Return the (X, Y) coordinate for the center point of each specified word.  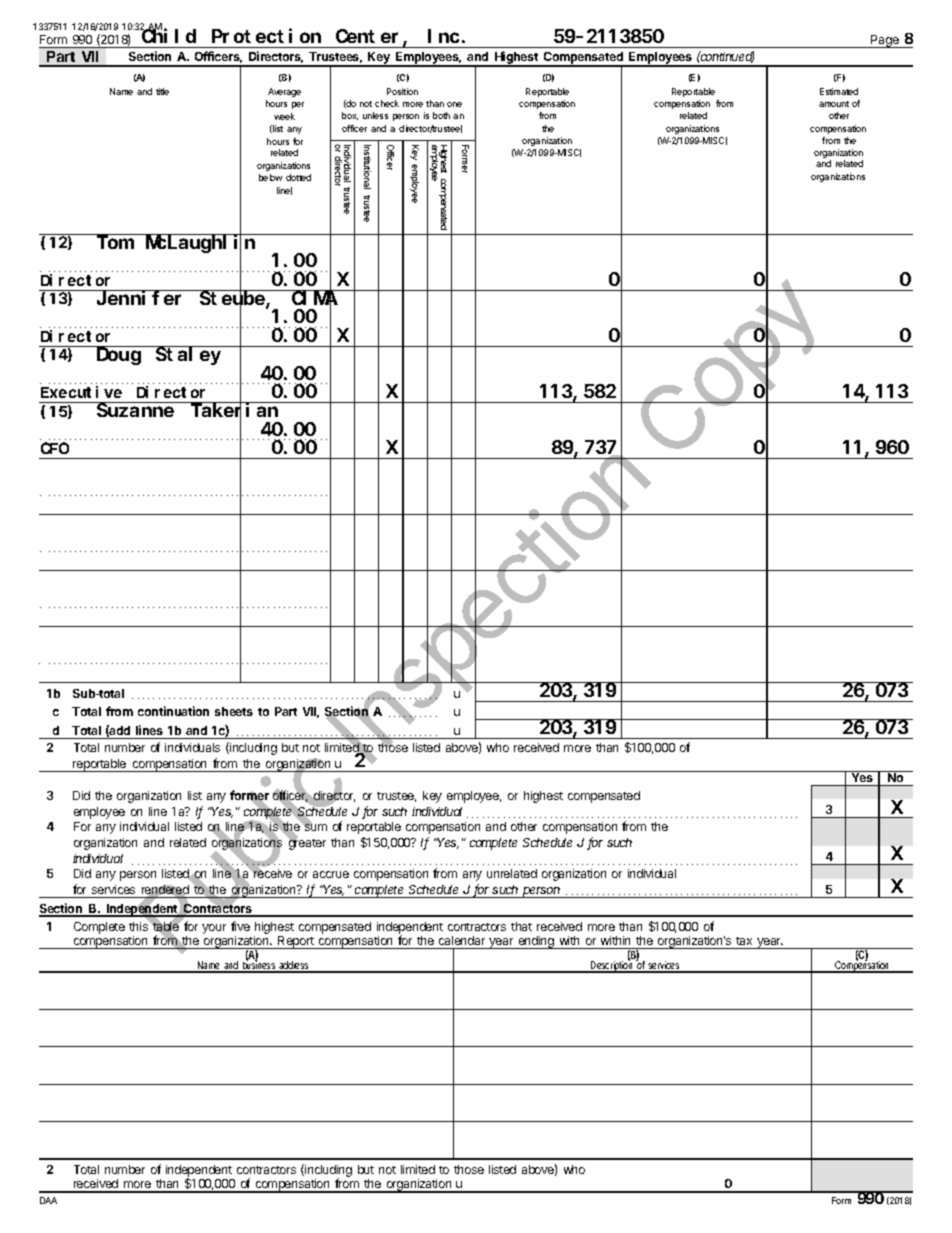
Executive (81, 392)
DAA (48, 1200)
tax (744, 941)
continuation (173, 711)
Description (612, 966)
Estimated (839, 91)
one (454, 104)
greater (307, 843)
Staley (188, 356)
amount (834, 104)
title (162, 91)
